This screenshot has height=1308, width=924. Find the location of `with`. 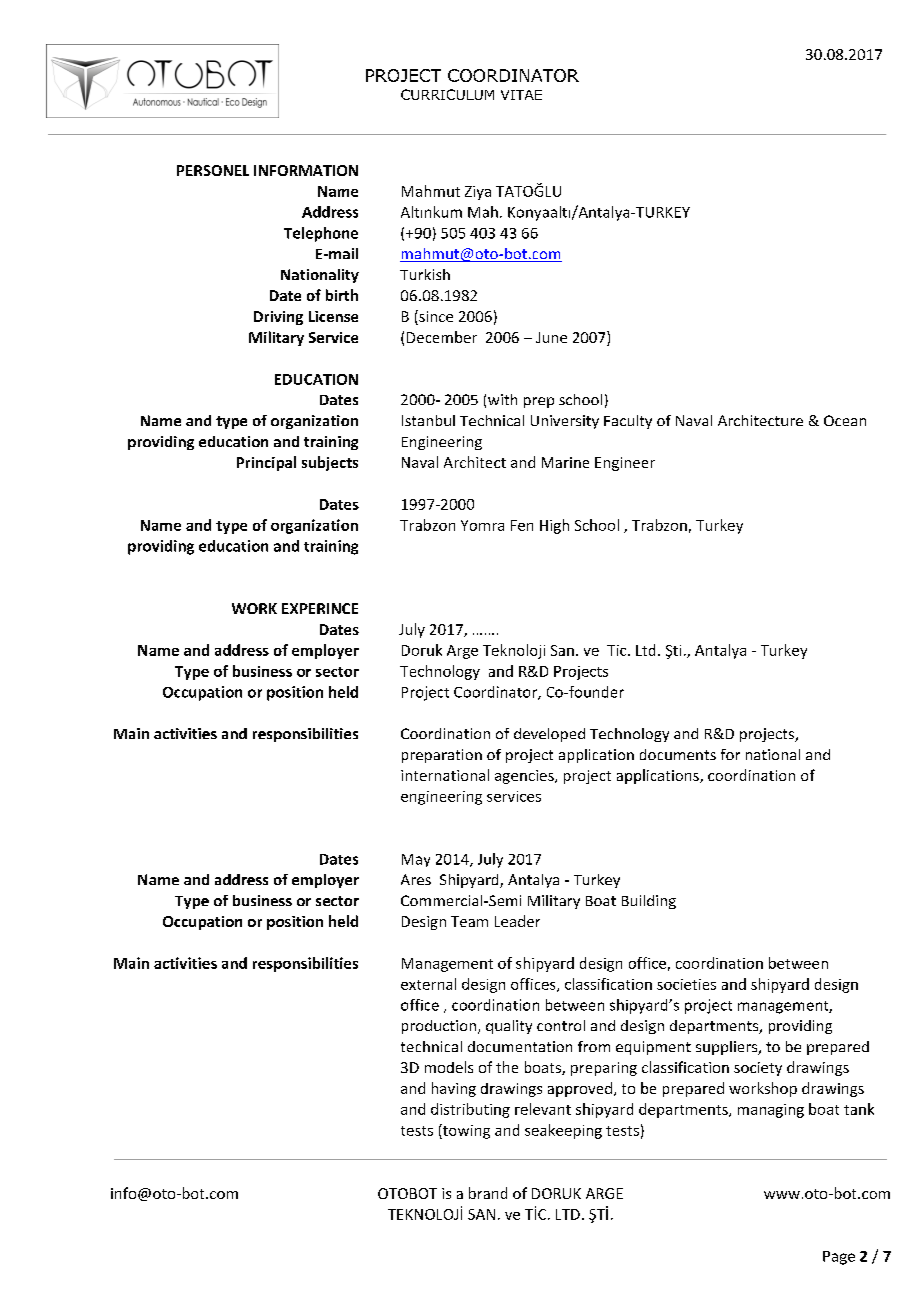

with is located at coordinates (502, 399).
